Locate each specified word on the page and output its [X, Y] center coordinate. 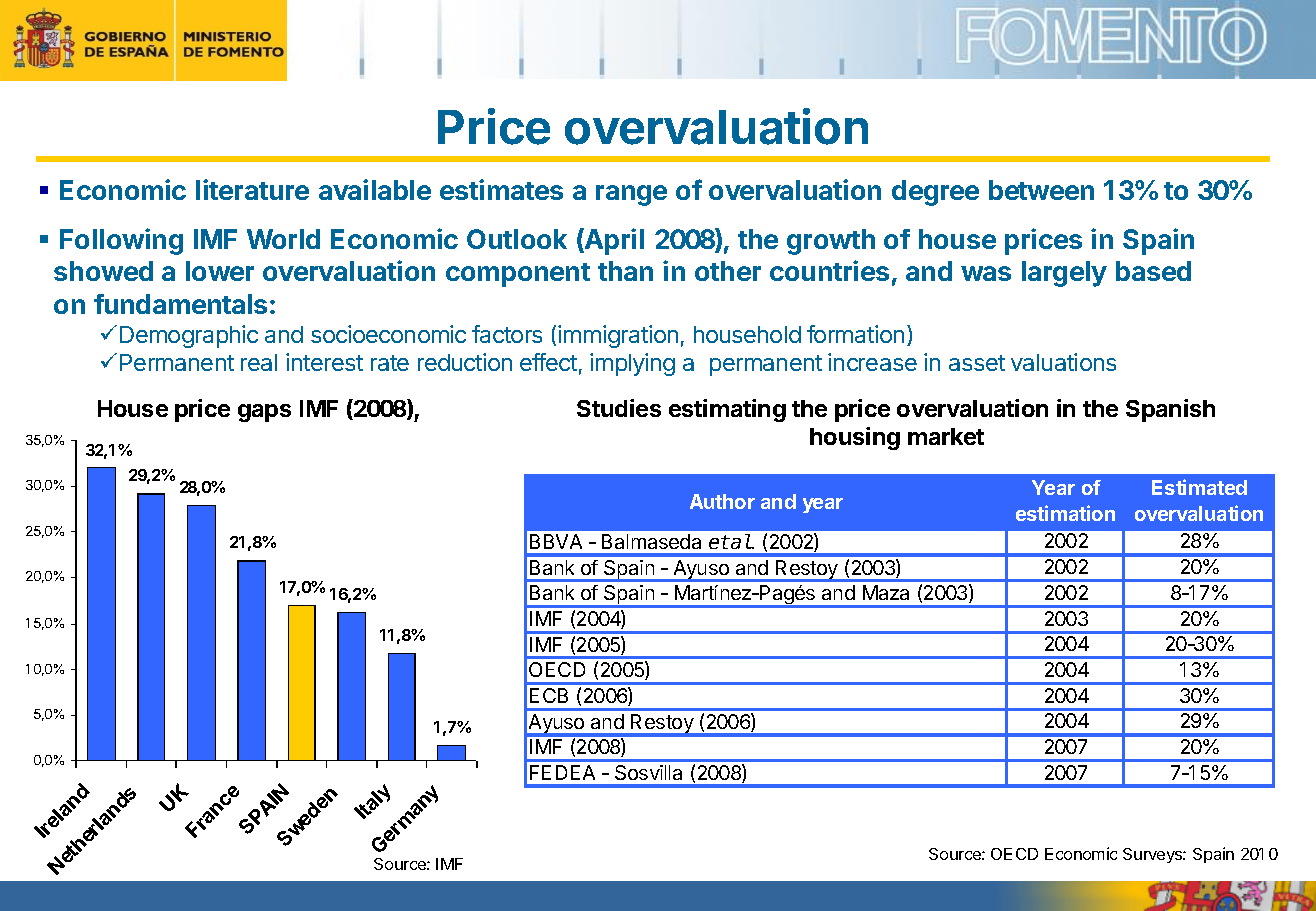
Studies [619, 408]
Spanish [1170, 410]
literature [252, 189]
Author [722, 501]
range [631, 195]
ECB [549, 695]
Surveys [1153, 855]
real [259, 362]
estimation [1065, 513]
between [1041, 190]
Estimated [1199, 487]
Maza [886, 592]
